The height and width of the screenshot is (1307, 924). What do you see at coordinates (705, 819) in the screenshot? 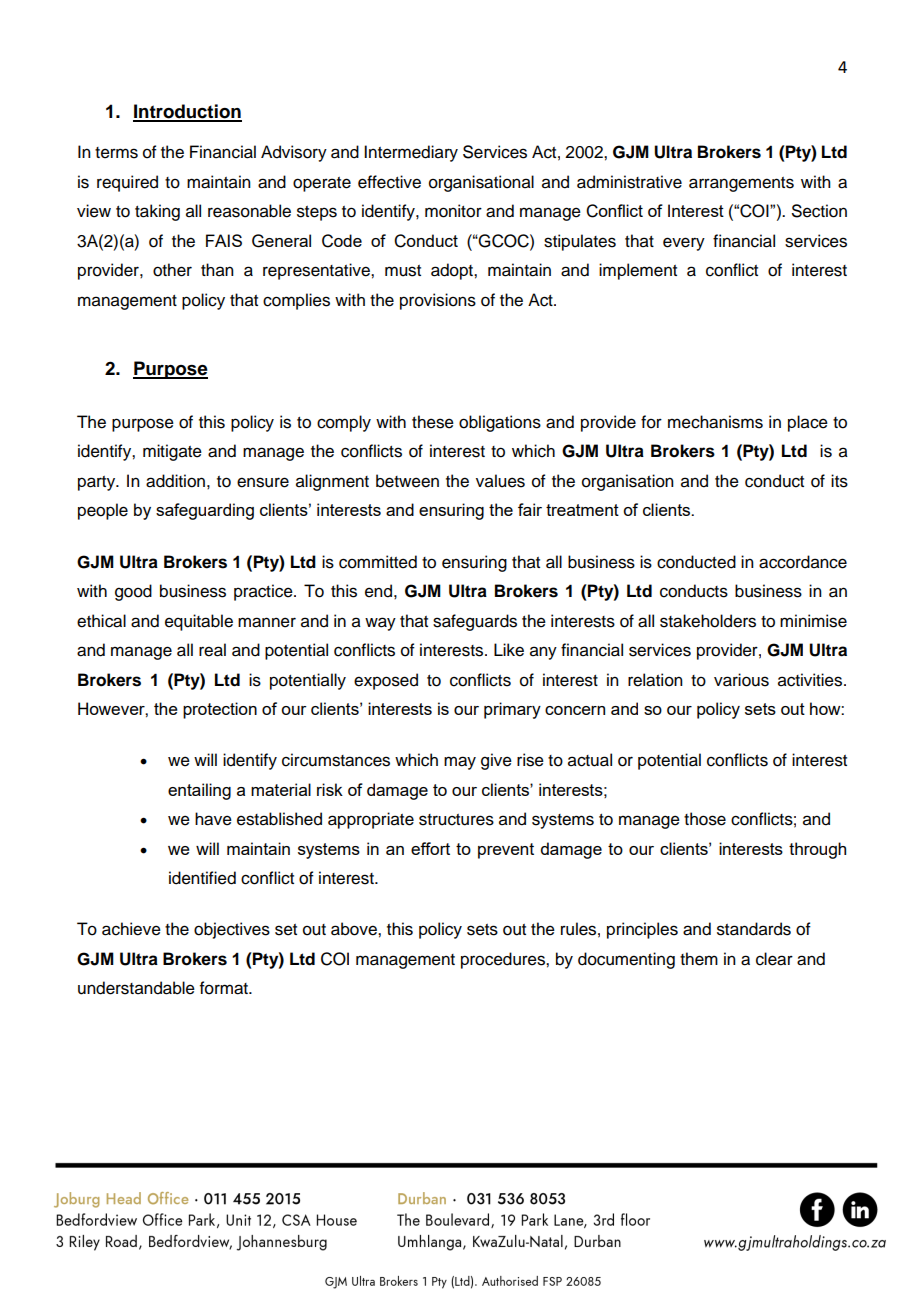
I see `those` at bounding box center [705, 819].
